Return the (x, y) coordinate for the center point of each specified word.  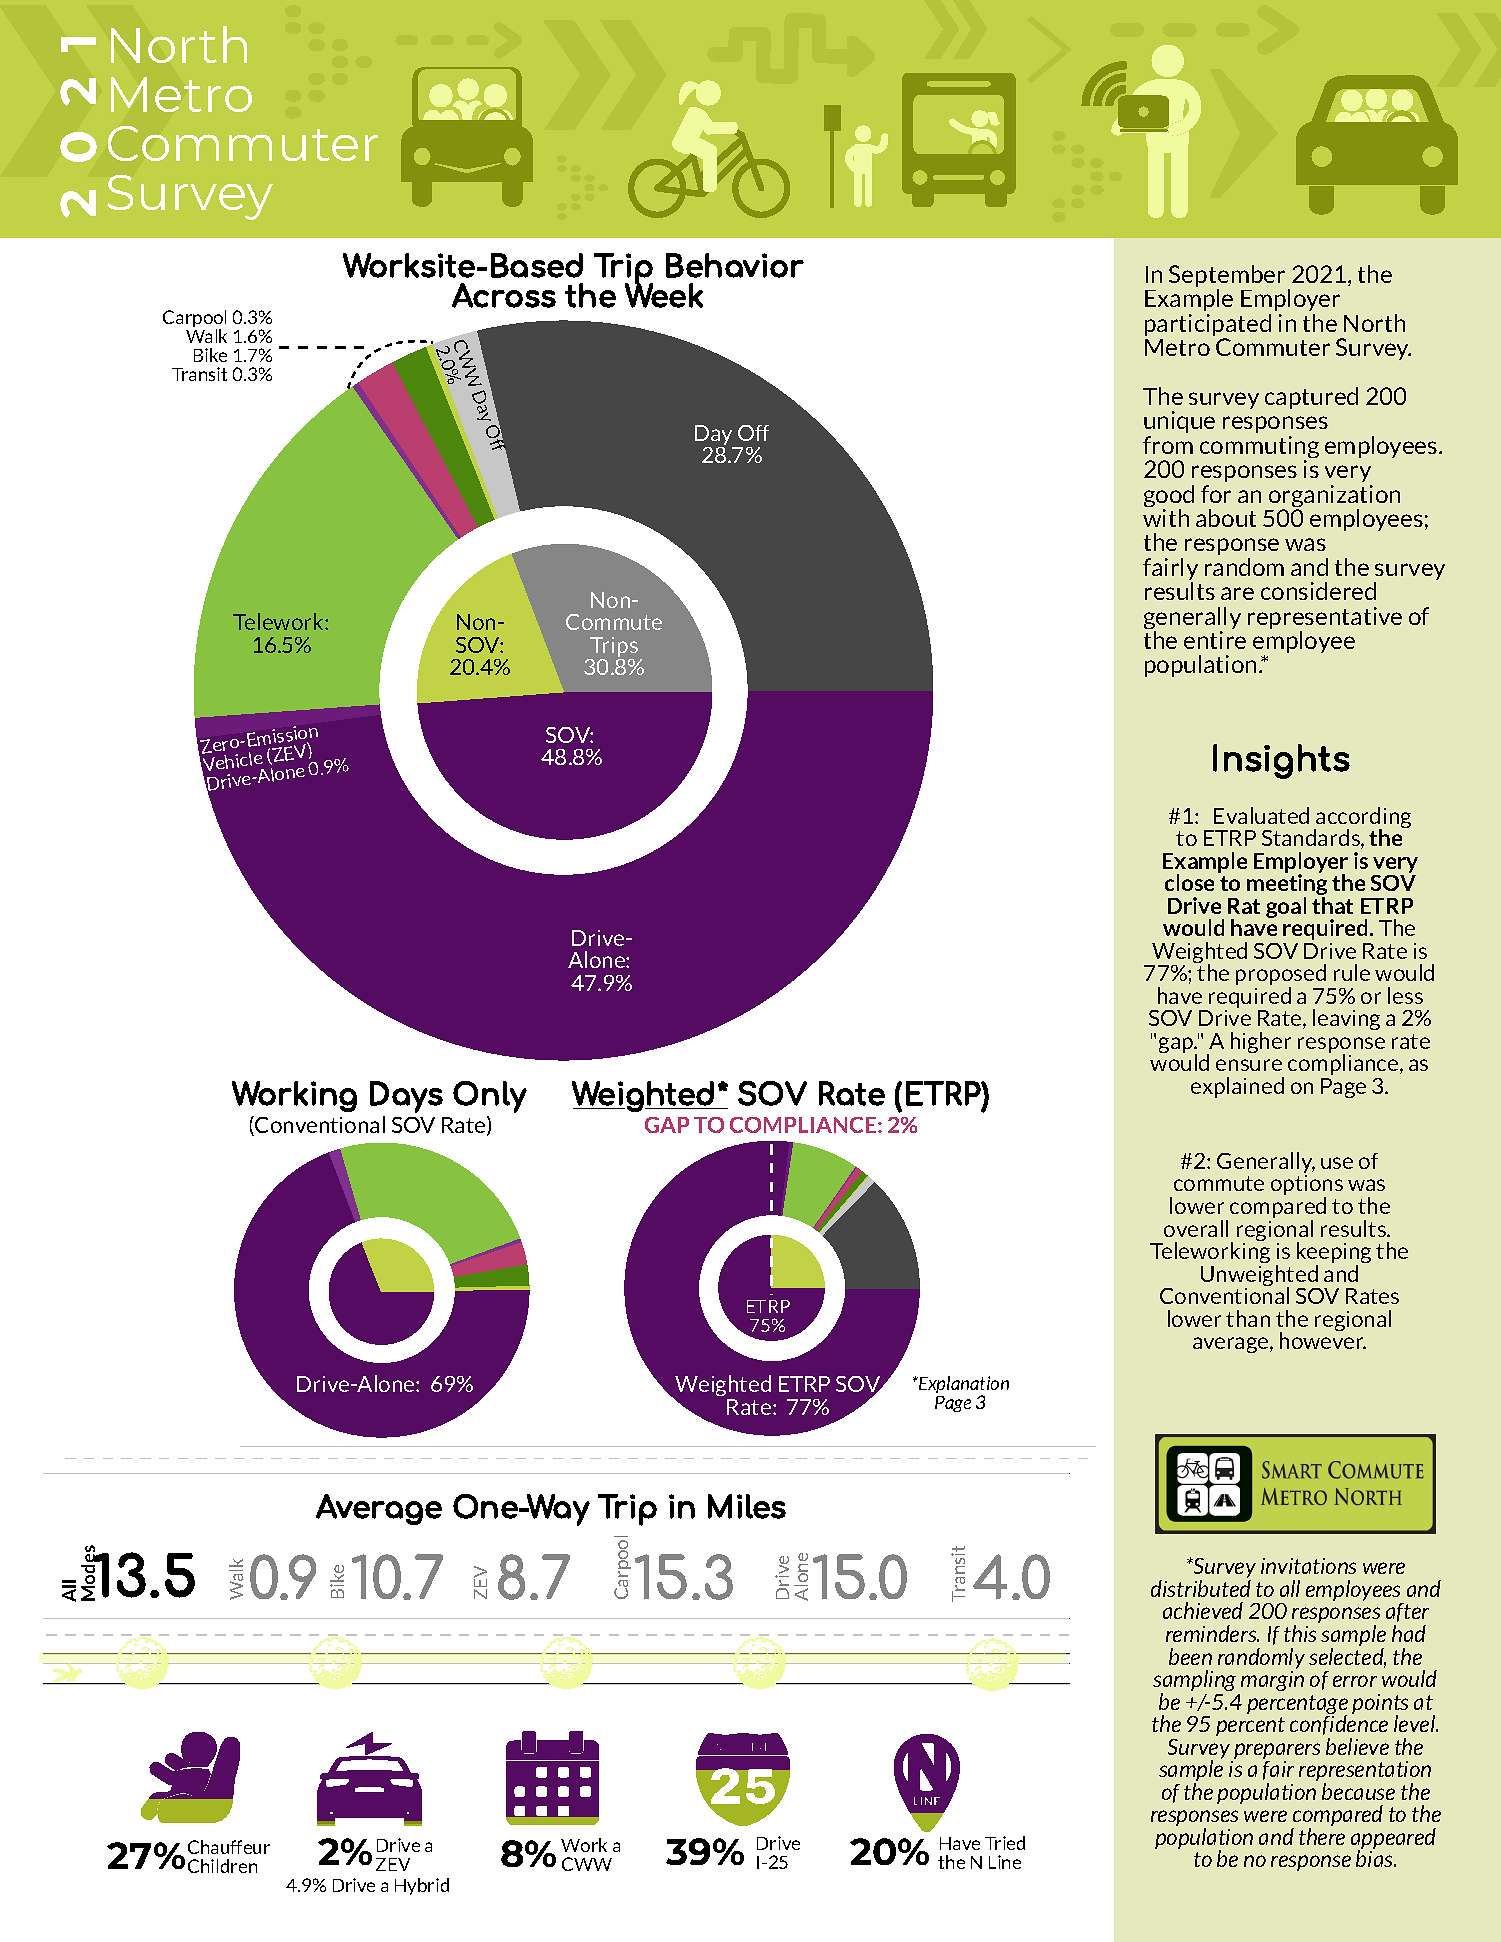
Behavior (735, 265)
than (1248, 1318)
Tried (1005, 1843)
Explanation (963, 1386)
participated (1208, 326)
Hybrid (422, 1886)
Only (490, 1097)
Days (406, 1097)
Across (504, 295)
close (1189, 882)
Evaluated (1261, 815)
